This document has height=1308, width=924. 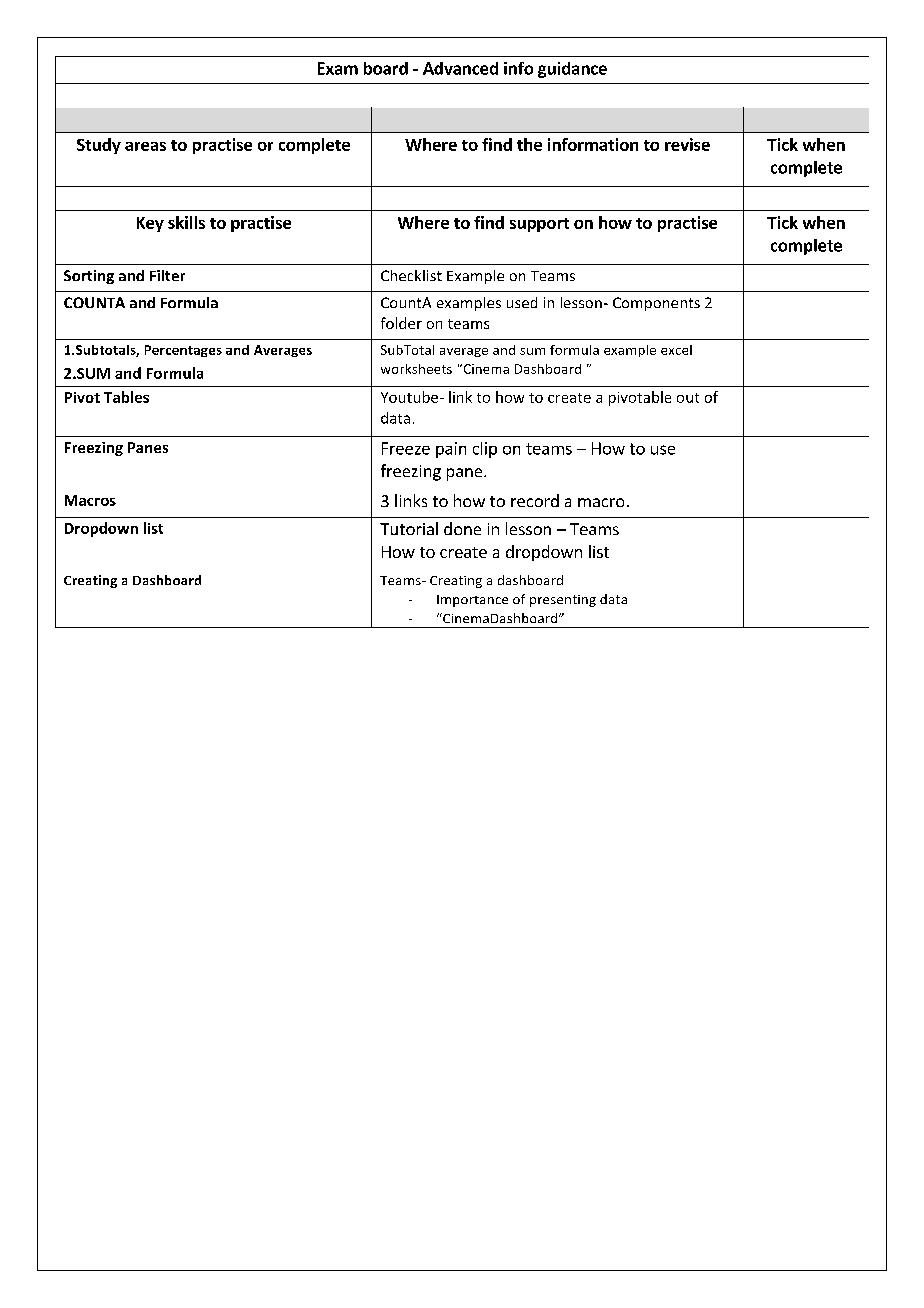 What do you see at coordinates (460, 68) in the document?
I see `Advanced` at bounding box center [460, 68].
